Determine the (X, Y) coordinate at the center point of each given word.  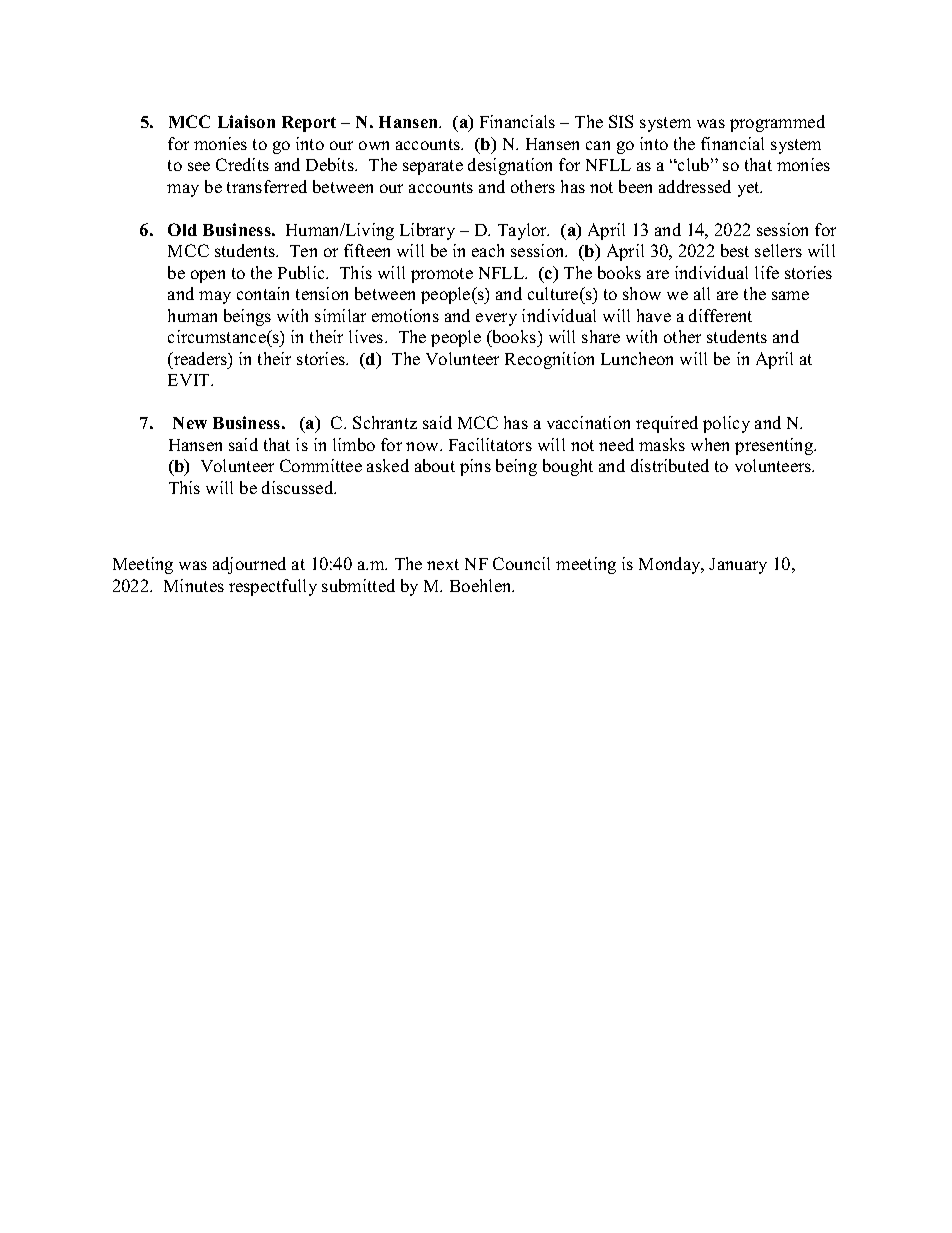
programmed (777, 123)
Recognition (549, 360)
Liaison (246, 121)
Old (182, 229)
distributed (670, 465)
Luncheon (637, 358)
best (735, 250)
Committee (321, 465)
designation (510, 166)
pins (475, 467)
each (488, 250)
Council (521, 563)
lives (367, 336)
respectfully (273, 587)
